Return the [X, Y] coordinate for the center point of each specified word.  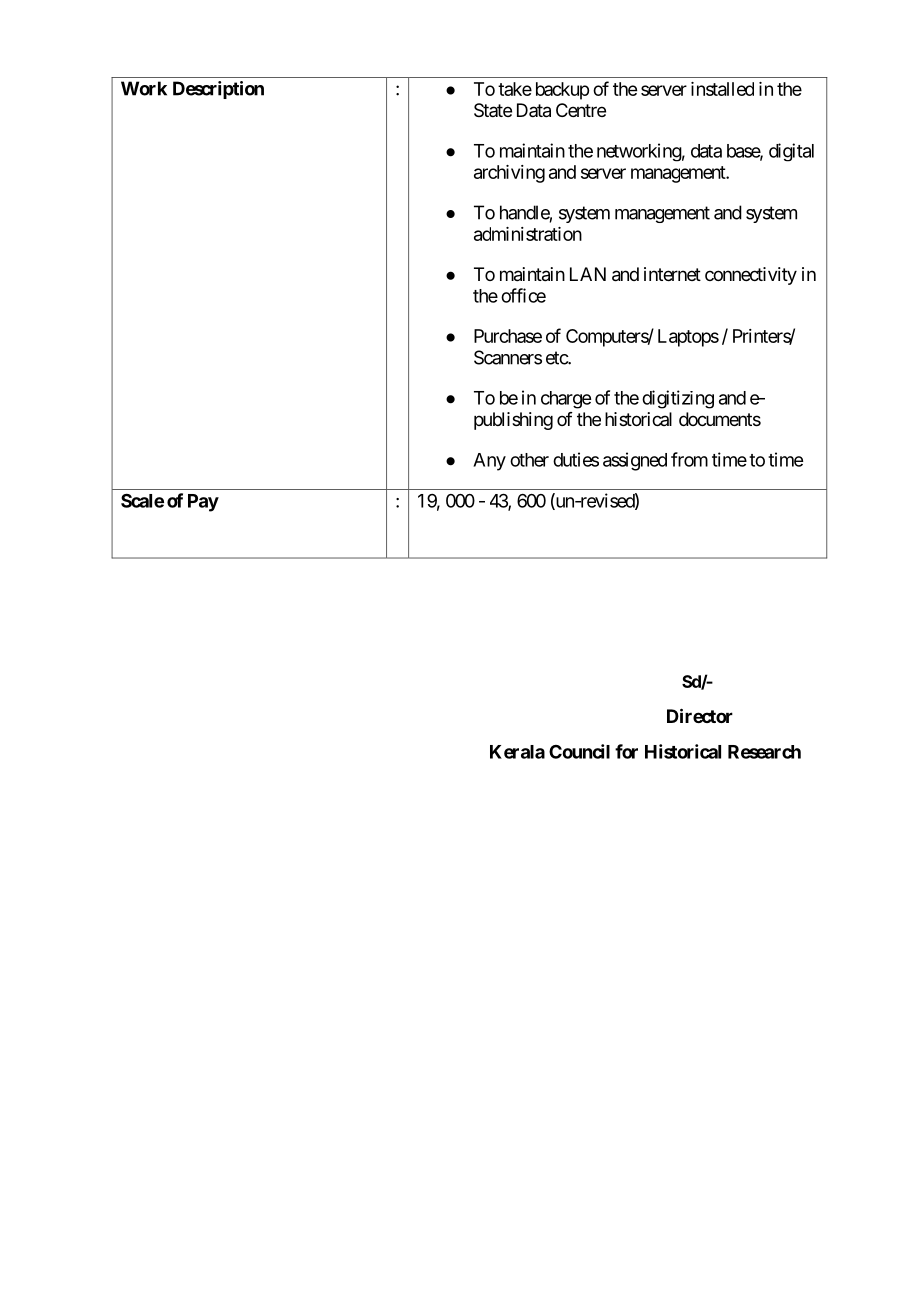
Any [489, 462]
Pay [203, 503]
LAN [588, 274]
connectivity [751, 276]
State [493, 110]
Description [218, 90]
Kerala [517, 752]
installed [722, 89]
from [689, 459]
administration [528, 234]
